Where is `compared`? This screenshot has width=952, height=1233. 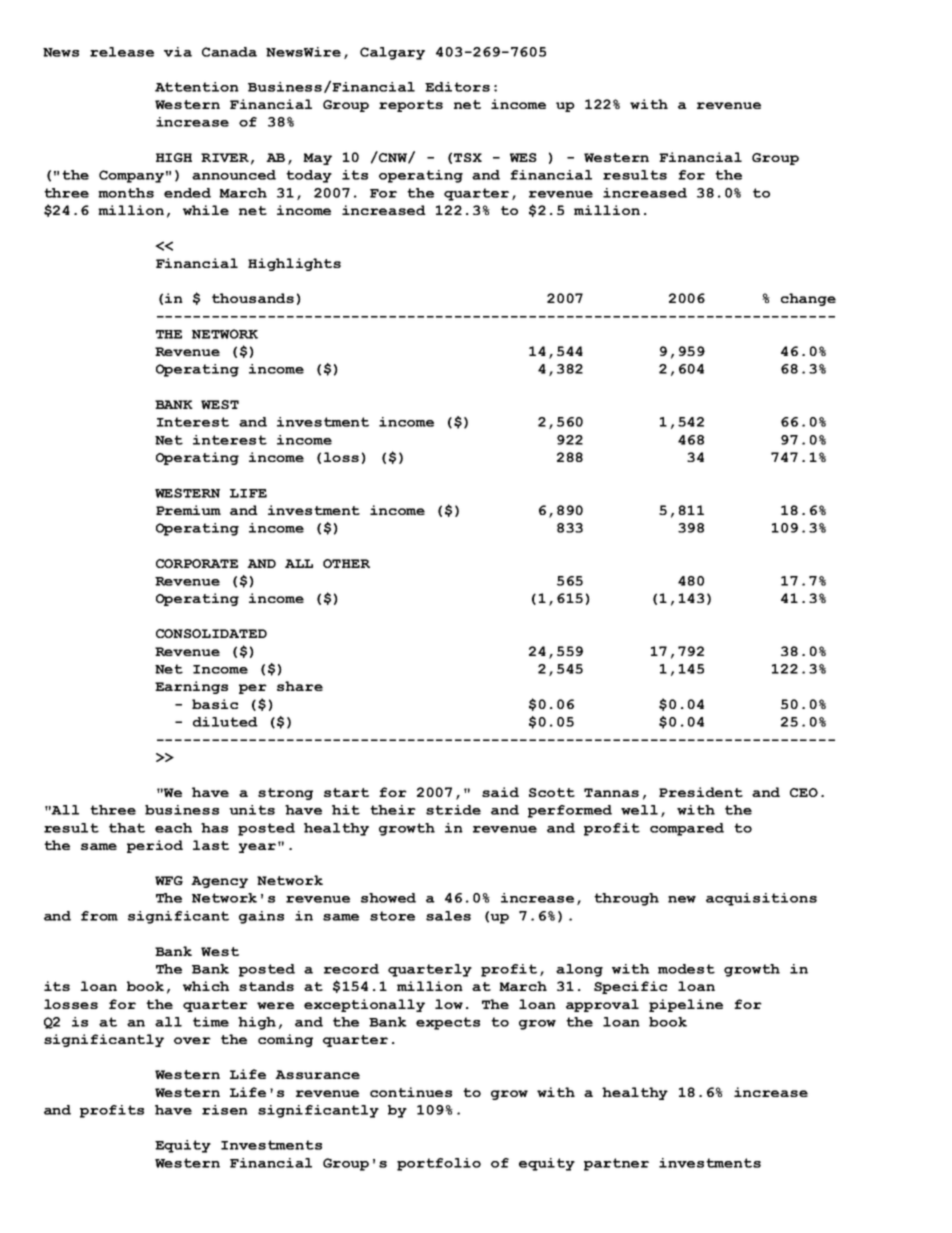
compared is located at coordinates (687, 829).
